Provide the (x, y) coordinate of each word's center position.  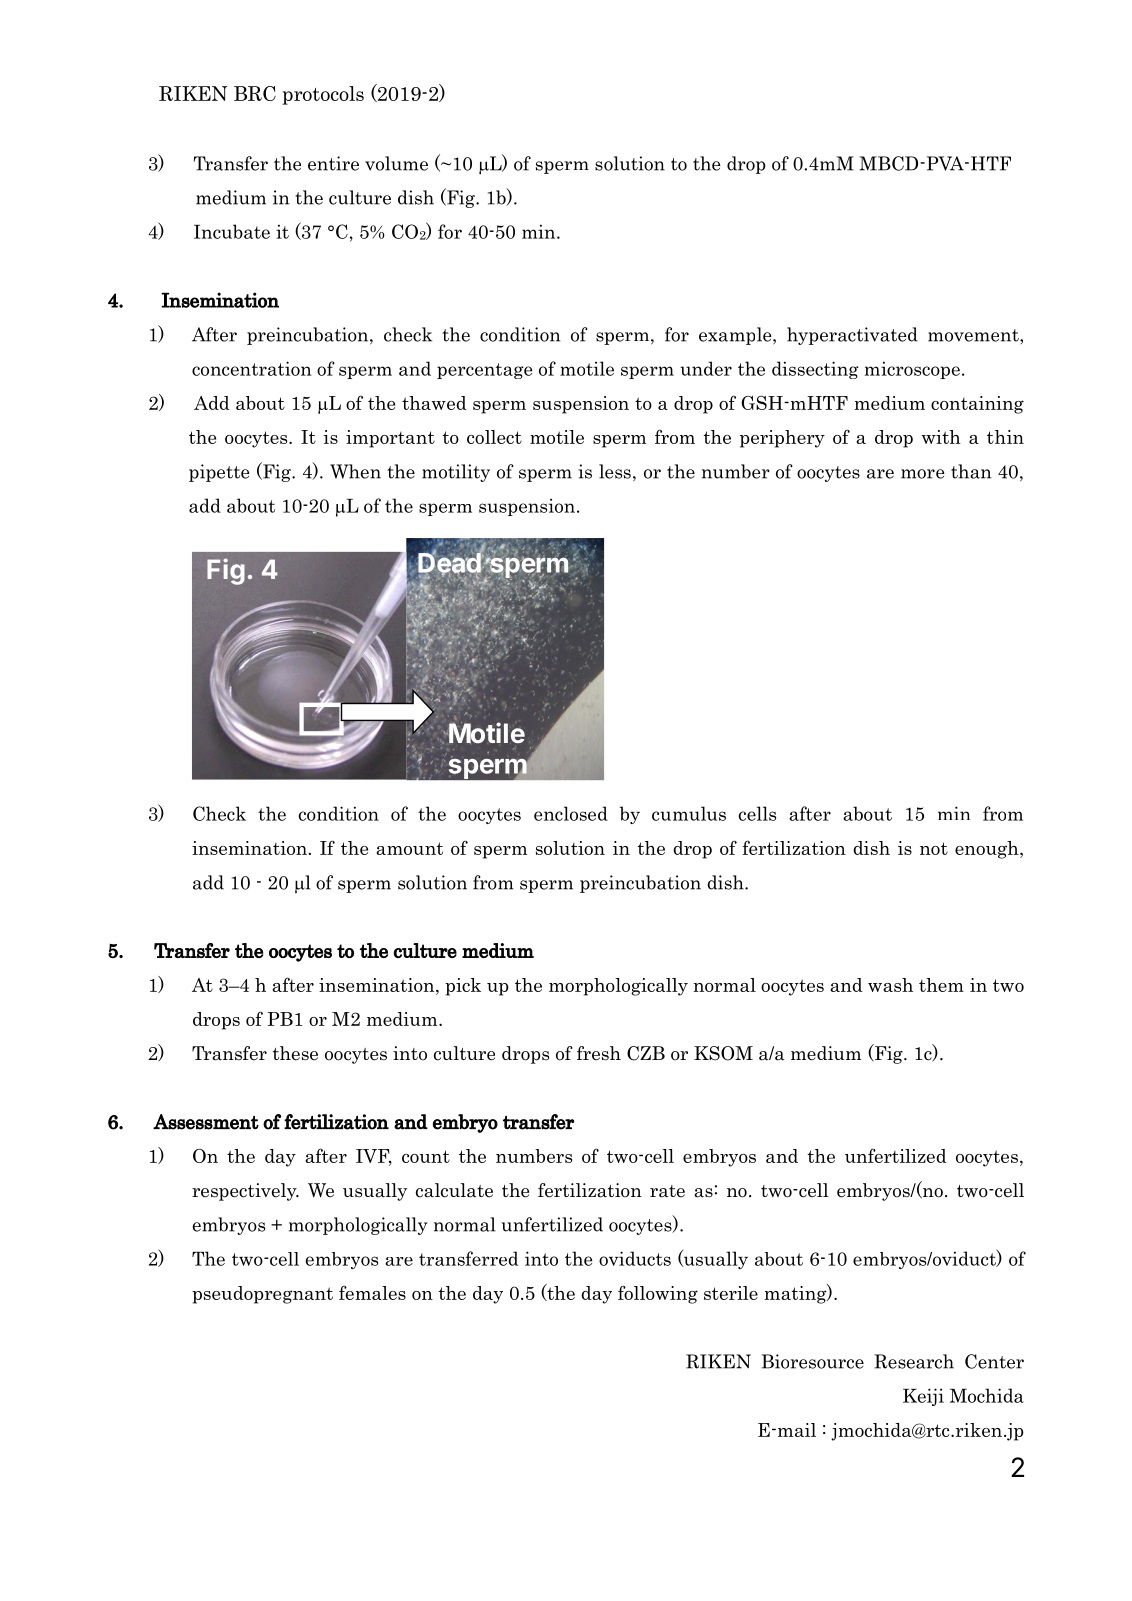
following (658, 1294)
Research (914, 1361)
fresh (599, 1053)
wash (890, 985)
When (355, 471)
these (295, 1053)
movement (974, 335)
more (923, 474)
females (372, 1292)
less (615, 471)
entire (333, 163)
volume (396, 163)
